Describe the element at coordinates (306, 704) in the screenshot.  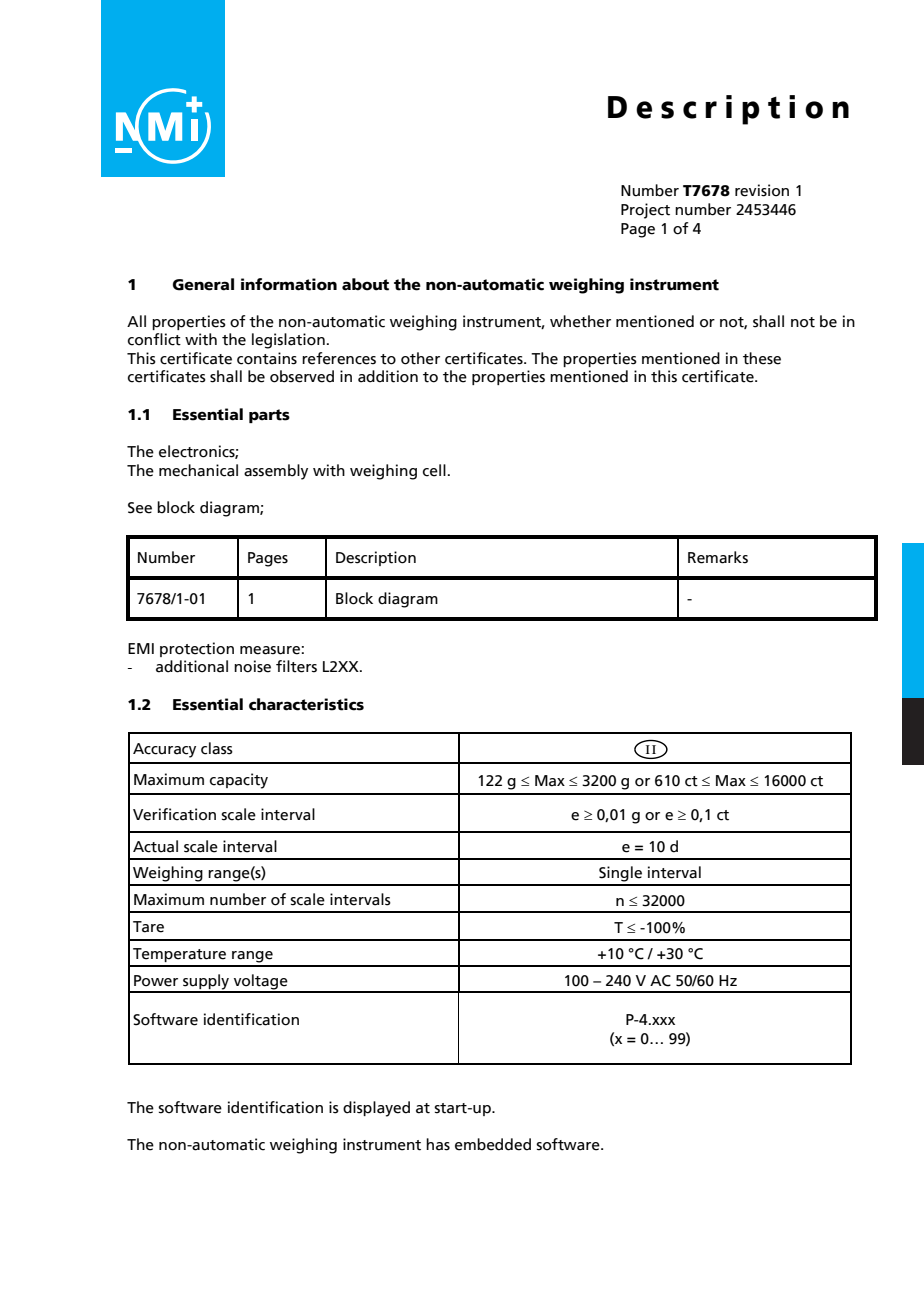
I see `characteristics` at that location.
